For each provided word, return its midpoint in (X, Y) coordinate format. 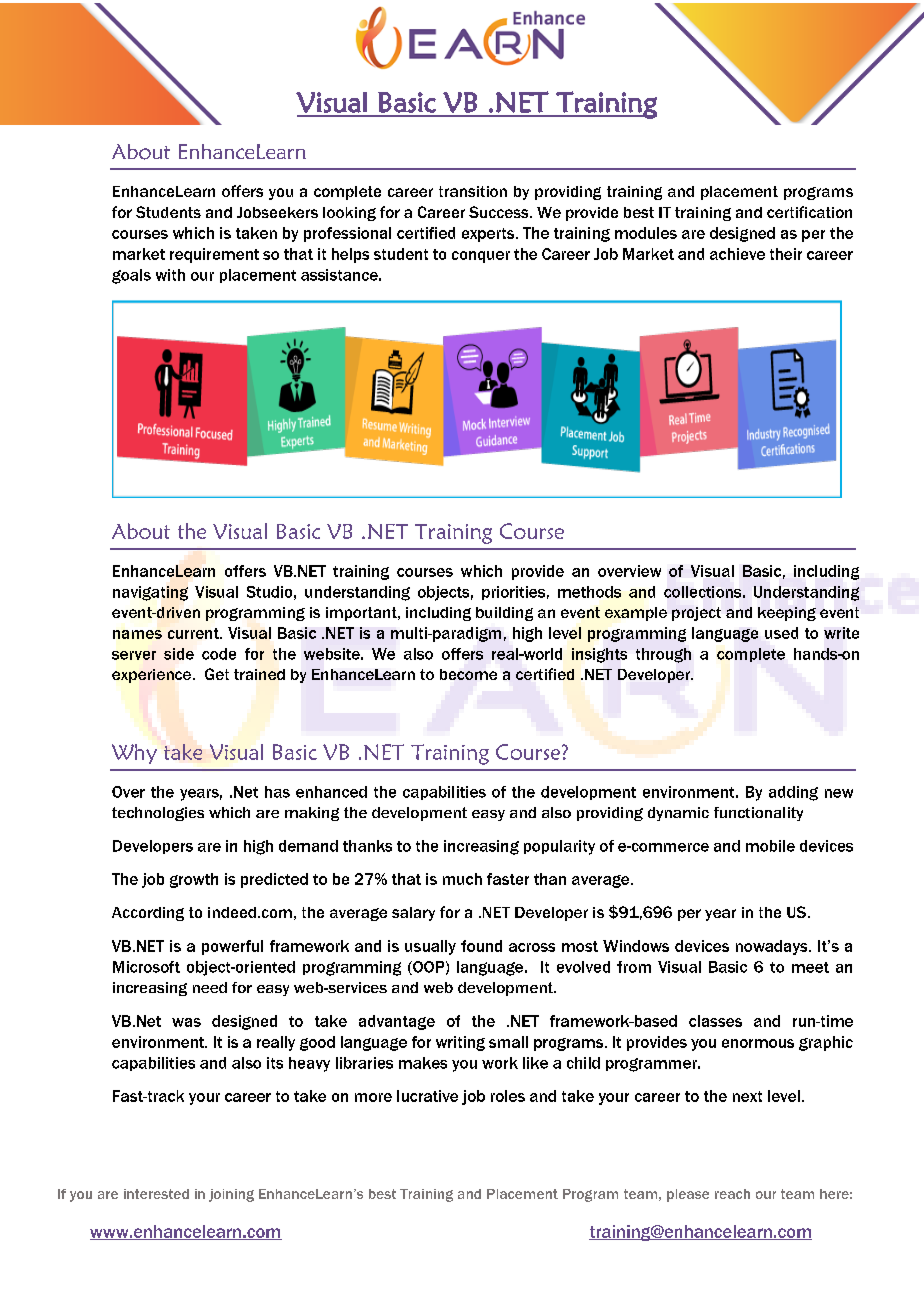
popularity (559, 847)
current (194, 633)
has (277, 792)
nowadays (773, 947)
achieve (737, 254)
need (210, 987)
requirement (214, 255)
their (786, 254)
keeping (787, 614)
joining (231, 1195)
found (481, 946)
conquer (481, 257)
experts (489, 235)
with (170, 275)
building (504, 614)
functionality (758, 814)
